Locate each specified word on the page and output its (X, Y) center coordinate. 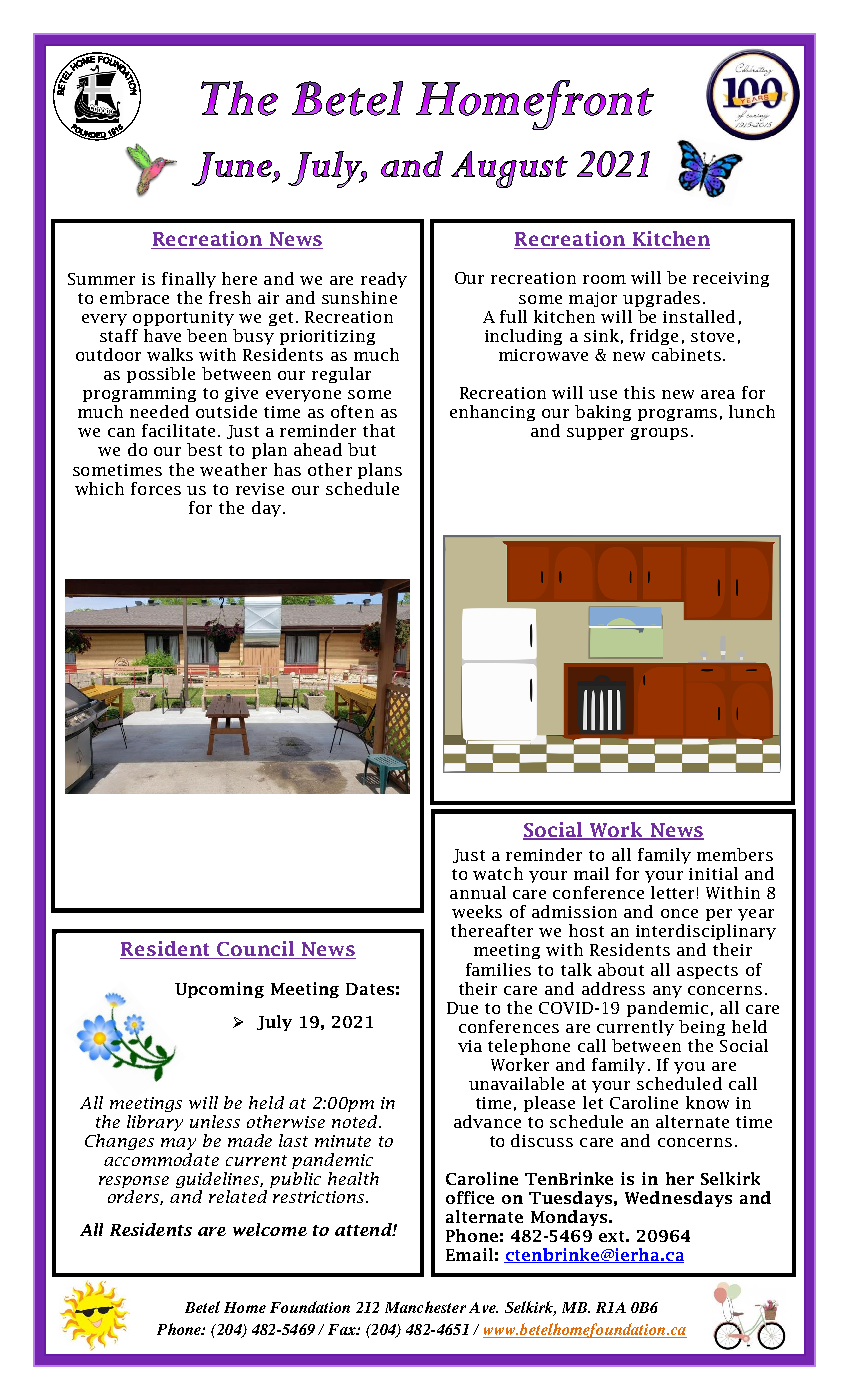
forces (156, 488)
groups (659, 434)
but (362, 449)
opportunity (183, 318)
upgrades (661, 299)
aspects (707, 972)
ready (384, 280)
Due (462, 1008)
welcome (270, 1229)
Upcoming (219, 990)
